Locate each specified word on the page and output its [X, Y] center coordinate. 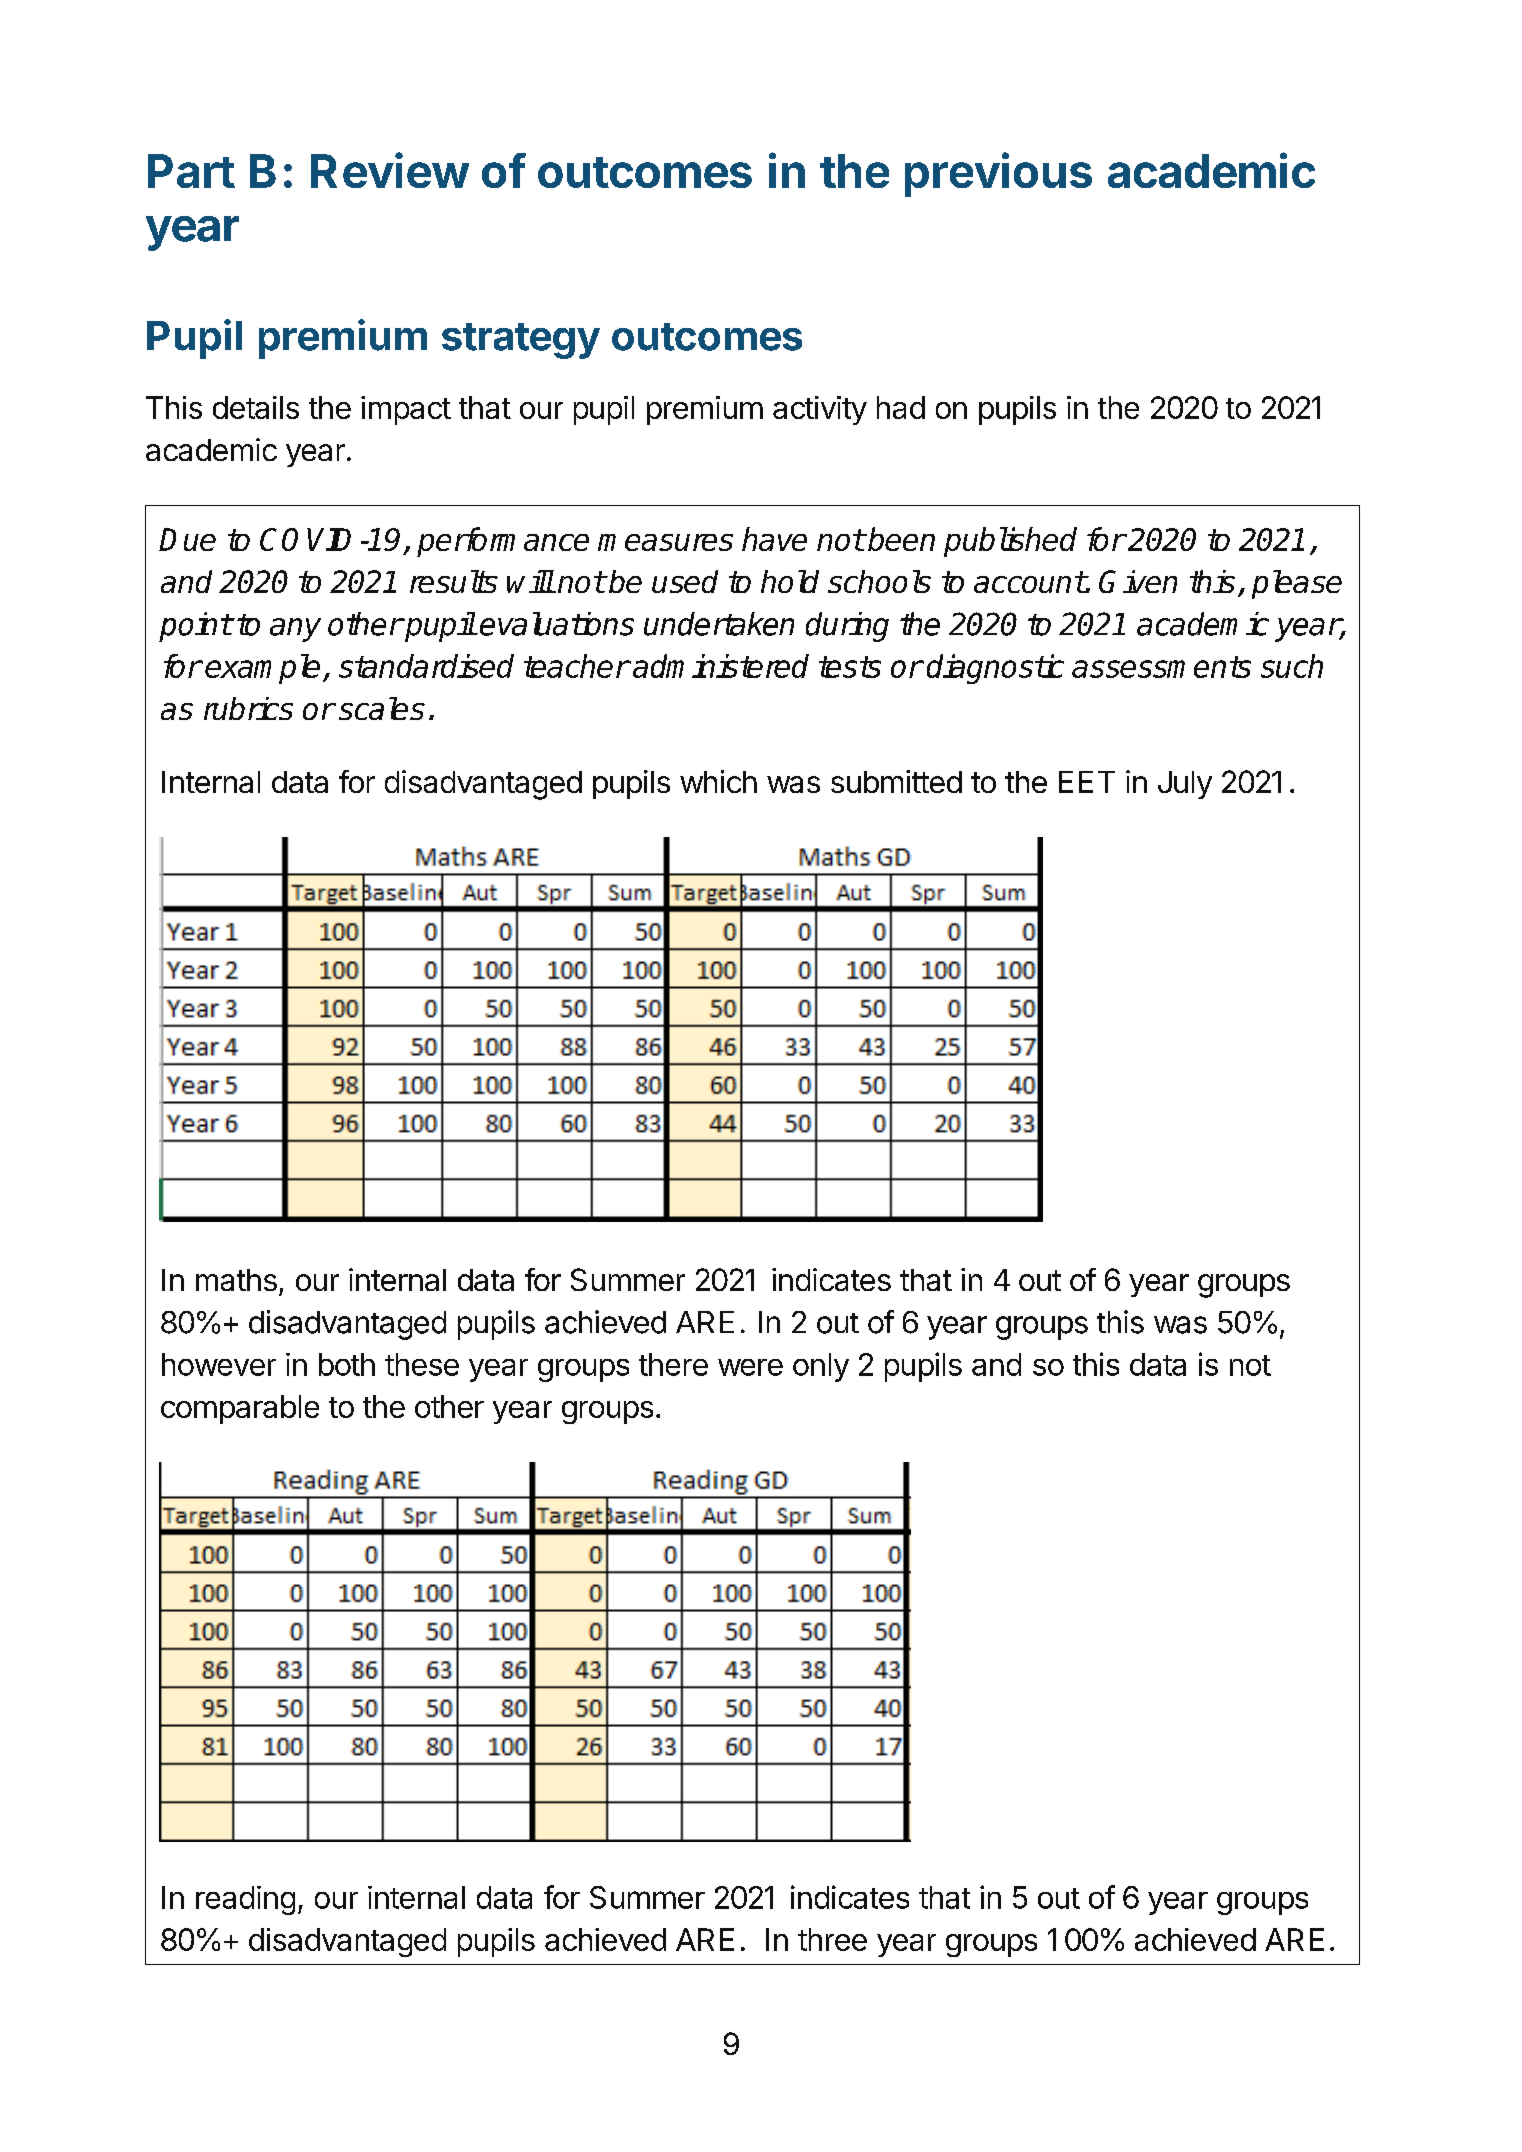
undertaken [719, 624]
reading [245, 1900]
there [673, 1364]
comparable [240, 1409]
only [821, 1367]
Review [390, 170]
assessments [1161, 667]
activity [820, 410]
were [750, 1367]
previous [998, 174]
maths [236, 1280]
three [832, 1939]
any [295, 630]
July [1185, 785]
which [718, 781]
